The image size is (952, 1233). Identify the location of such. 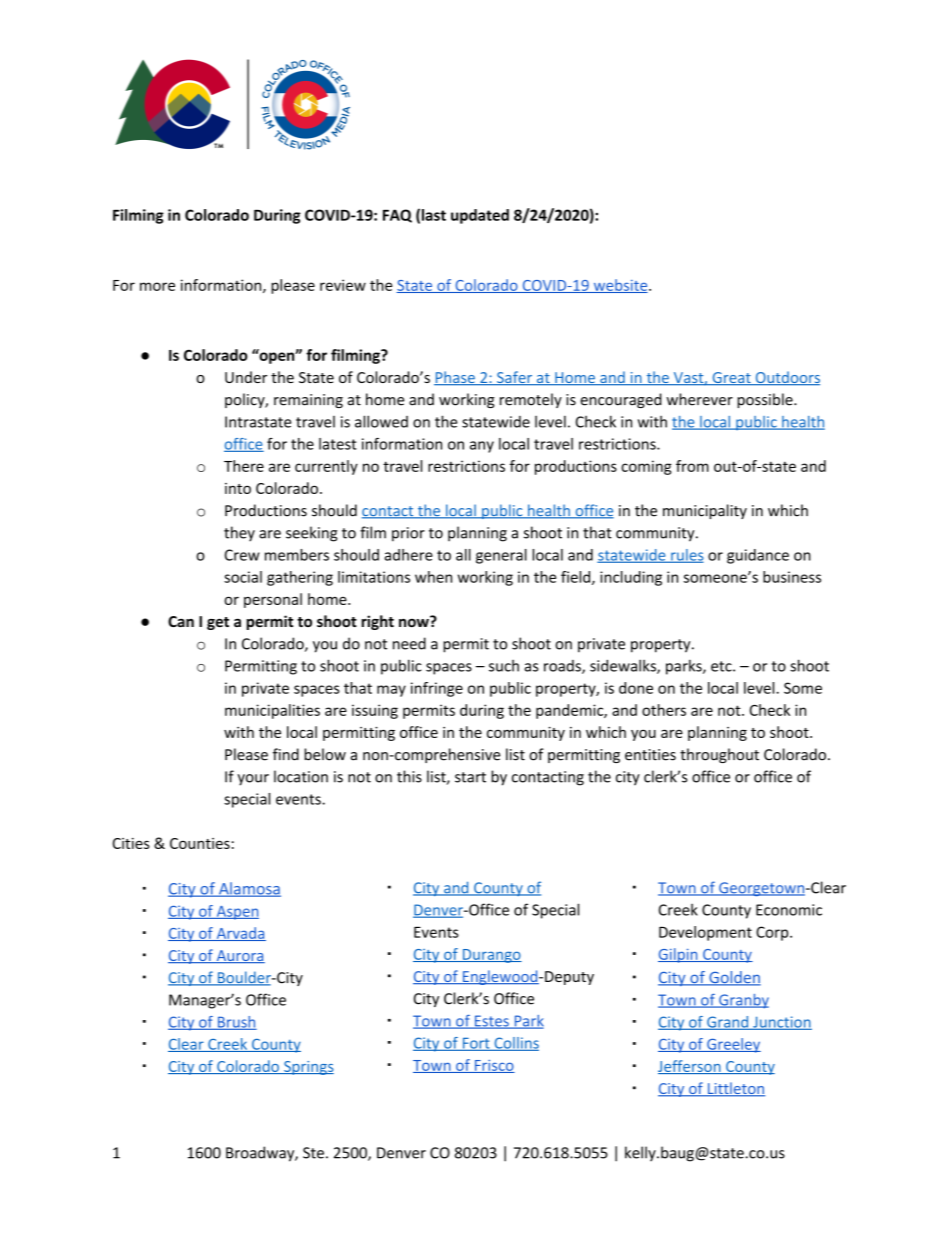
(504, 666).
